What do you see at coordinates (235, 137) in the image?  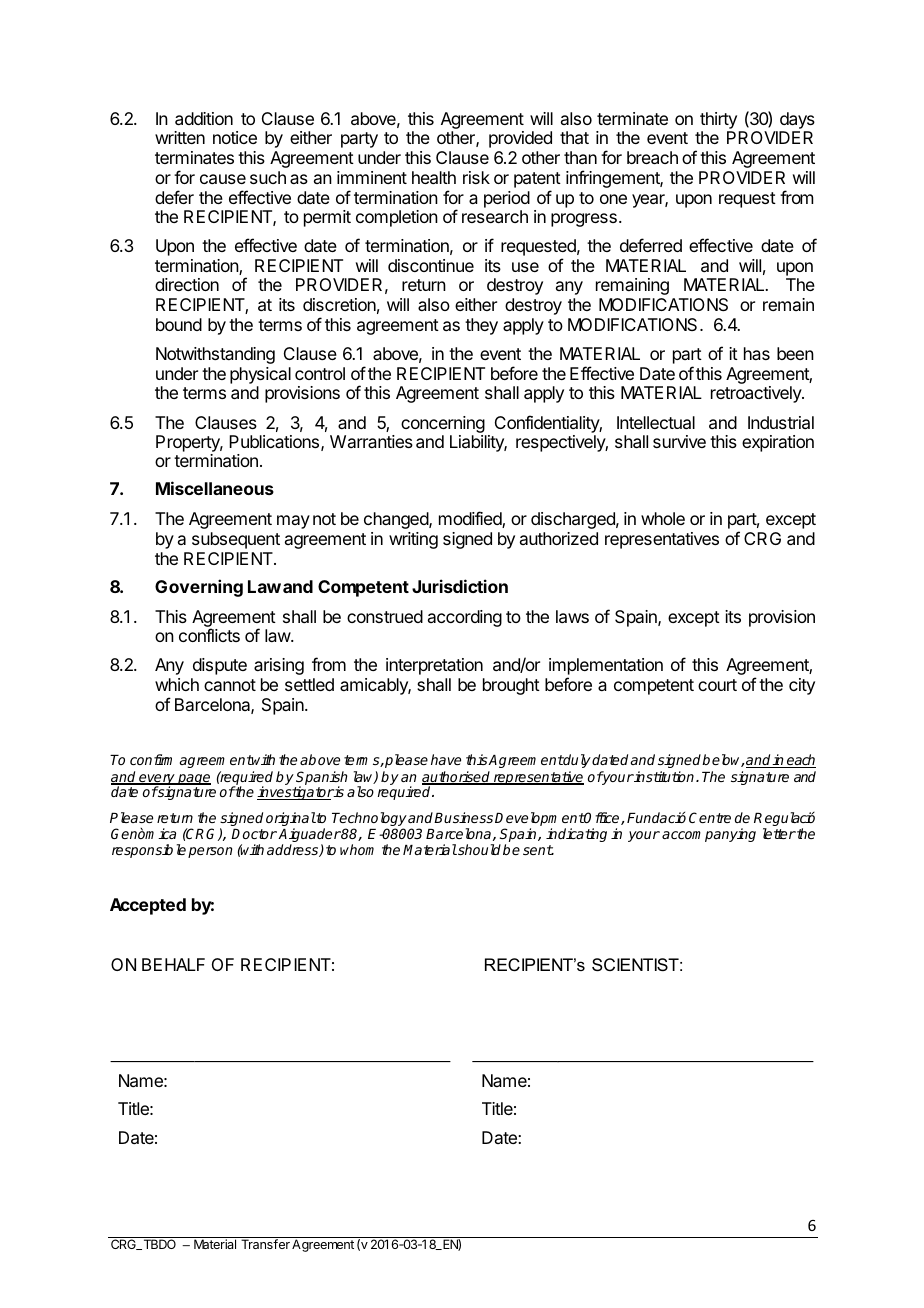 I see `notice` at bounding box center [235, 137].
